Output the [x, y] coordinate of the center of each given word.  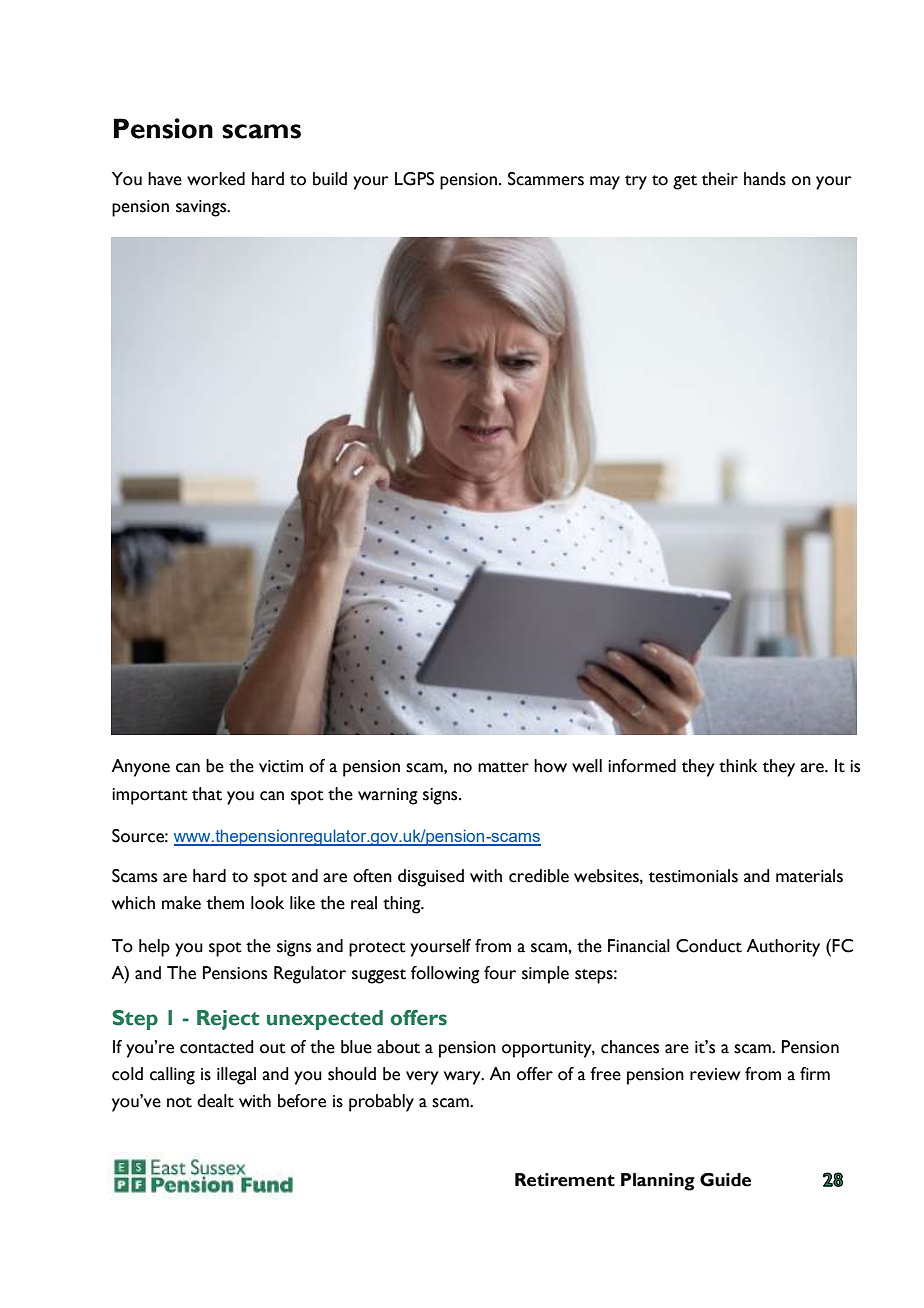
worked [216, 179]
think [738, 766]
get [685, 182]
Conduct [709, 946]
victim [281, 766]
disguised [431, 878]
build [330, 179]
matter [503, 767]
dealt [215, 1101]
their [720, 179]
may [605, 183]
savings [202, 208]
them [225, 903]
